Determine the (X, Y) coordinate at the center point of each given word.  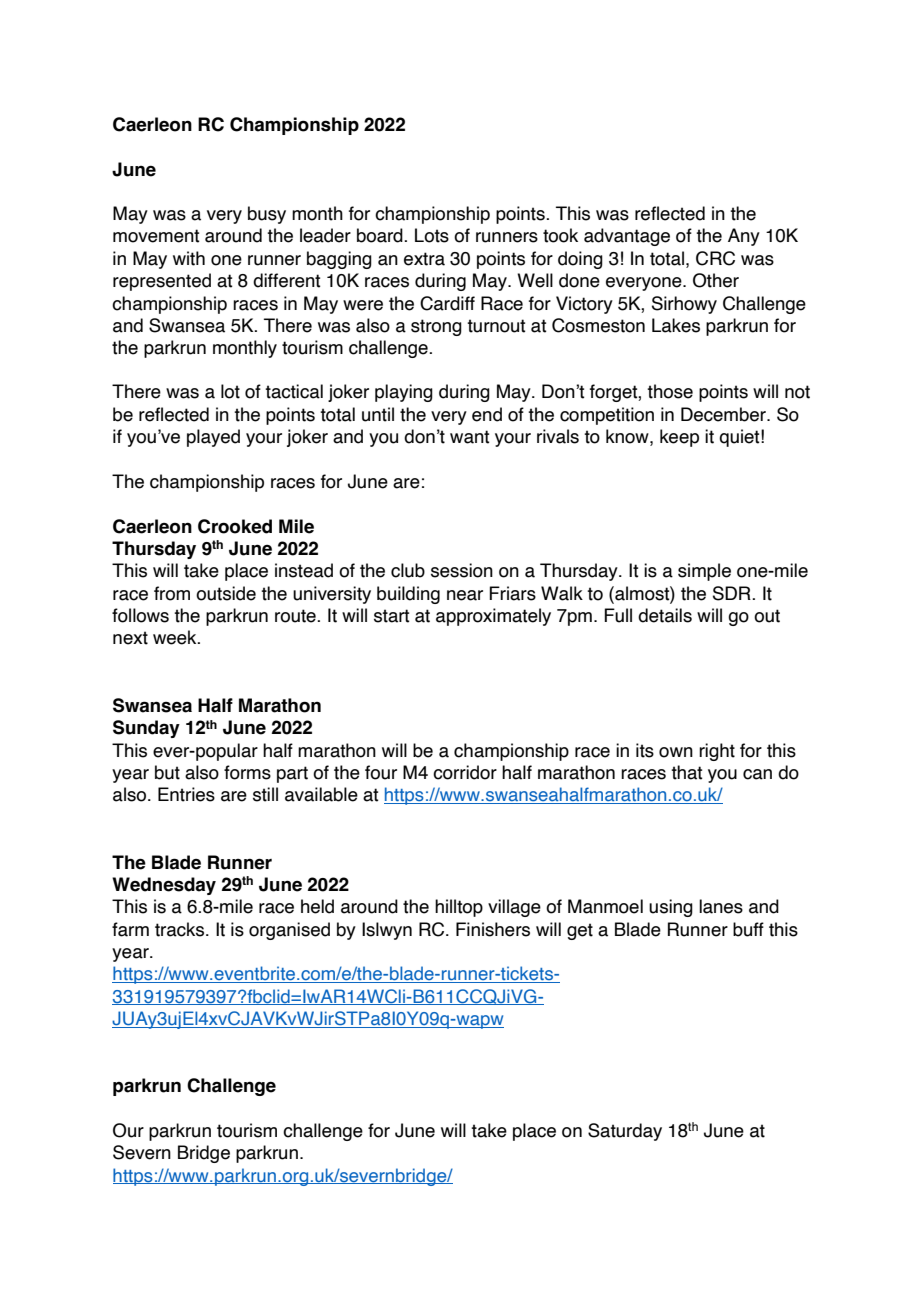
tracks (181, 929)
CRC (715, 258)
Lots (432, 235)
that (687, 772)
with (189, 258)
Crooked (235, 526)
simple (704, 572)
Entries (186, 794)
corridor (465, 772)
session (462, 570)
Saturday (625, 1132)
